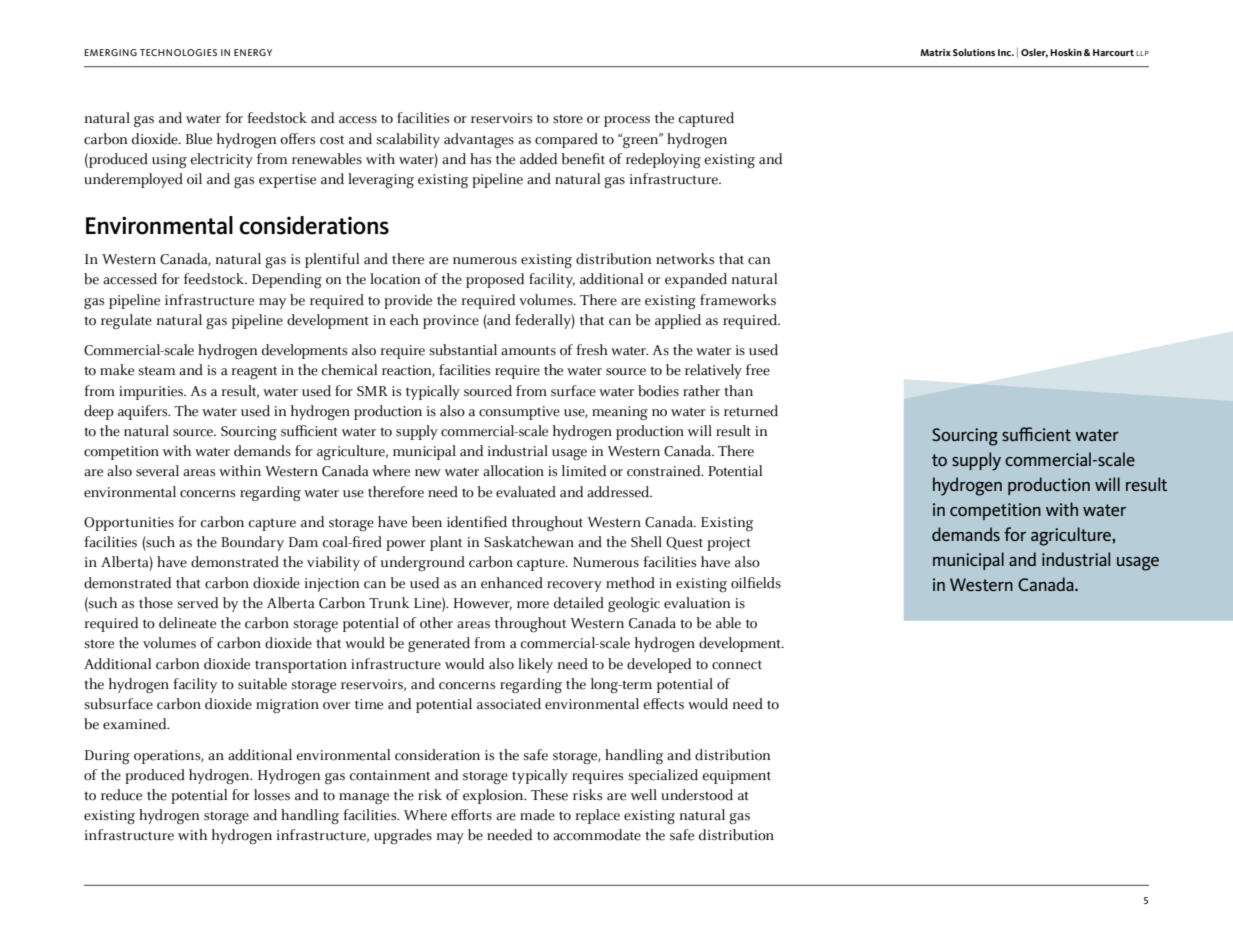 The width and height of the screenshot is (1233, 952). I want to click on networks, so click(685, 259).
